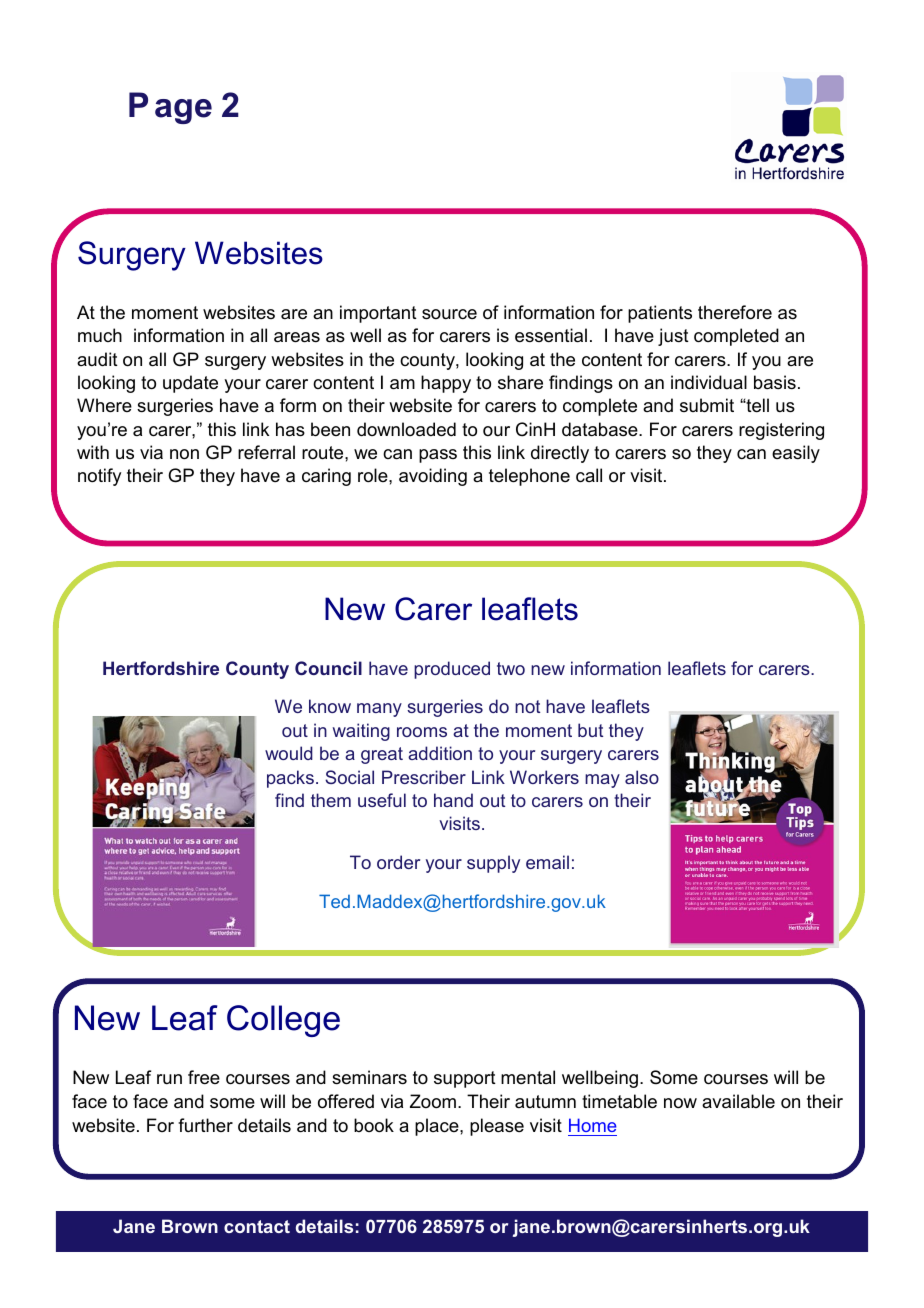 Image resolution: width=924 pixels, height=1308 pixels. Describe the element at coordinates (190, 384) in the screenshot. I see `update` at that location.
